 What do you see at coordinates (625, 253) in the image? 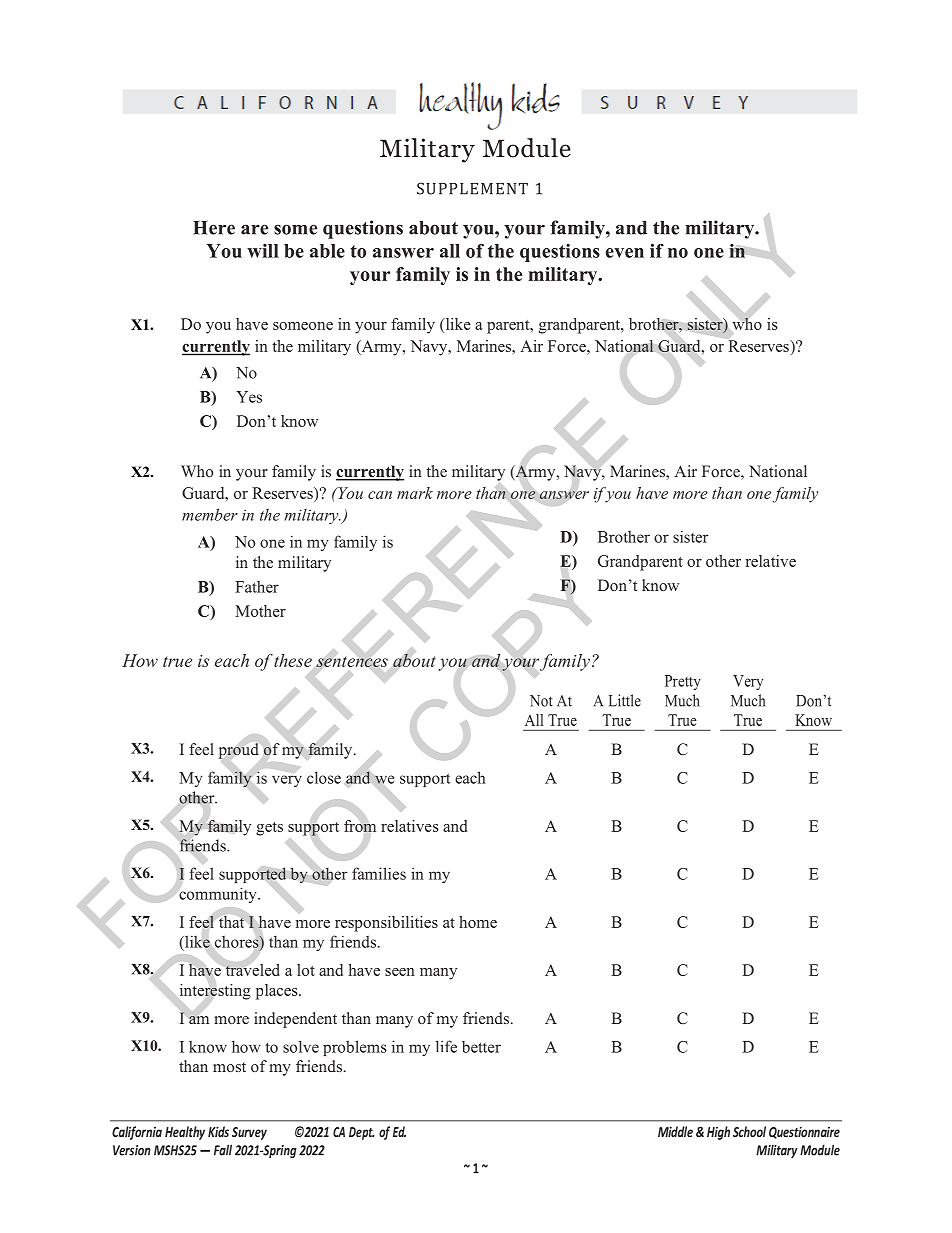
I see `even` at bounding box center [625, 253].
